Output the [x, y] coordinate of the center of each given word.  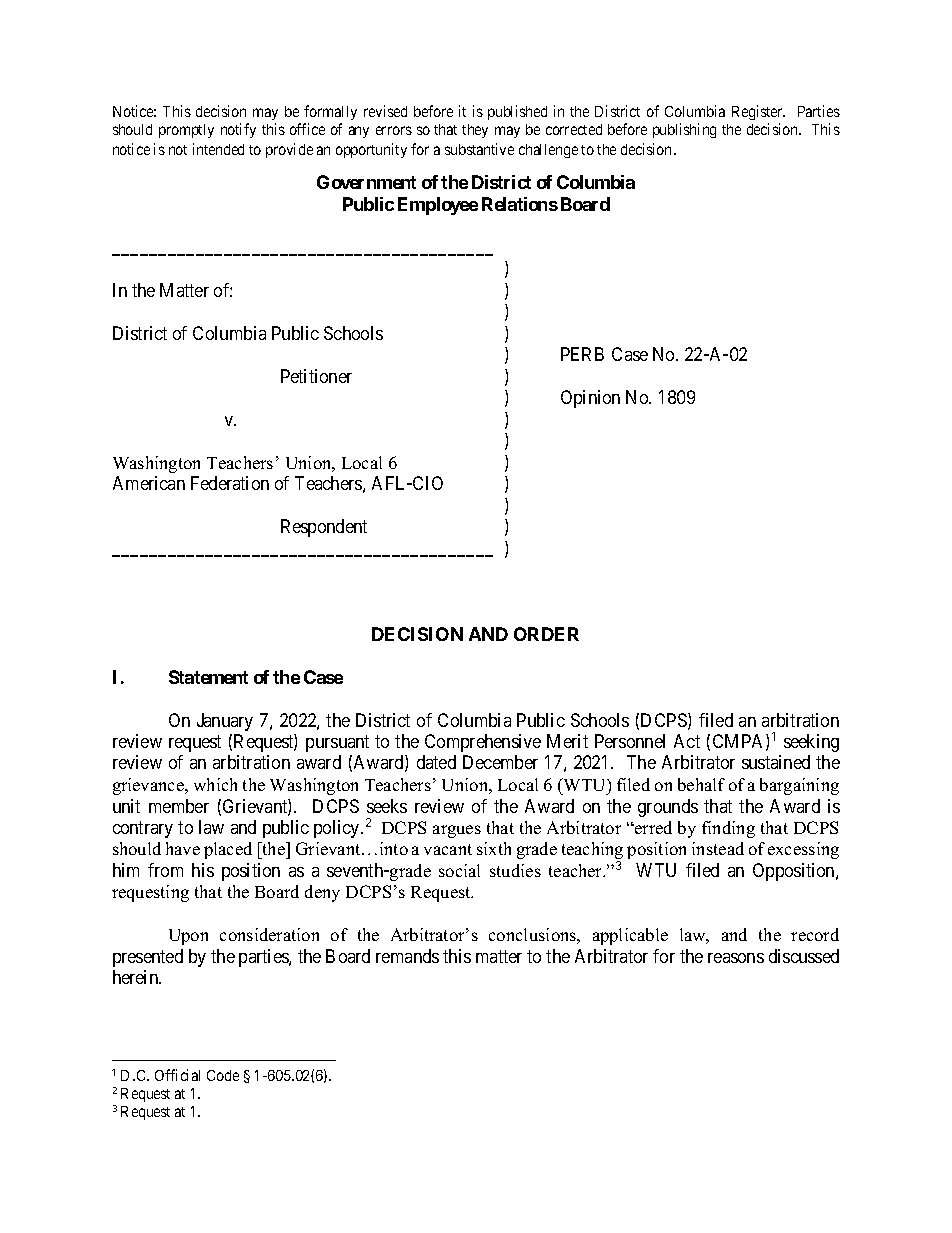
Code [223, 1075]
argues [457, 831]
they [475, 131]
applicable [630, 936]
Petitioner [316, 376]
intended [218, 149]
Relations [520, 204]
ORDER [546, 634]
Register [758, 112]
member [179, 806]
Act [687, 741]
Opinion [590, 399]
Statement [208, 677]
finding [728, 829]
